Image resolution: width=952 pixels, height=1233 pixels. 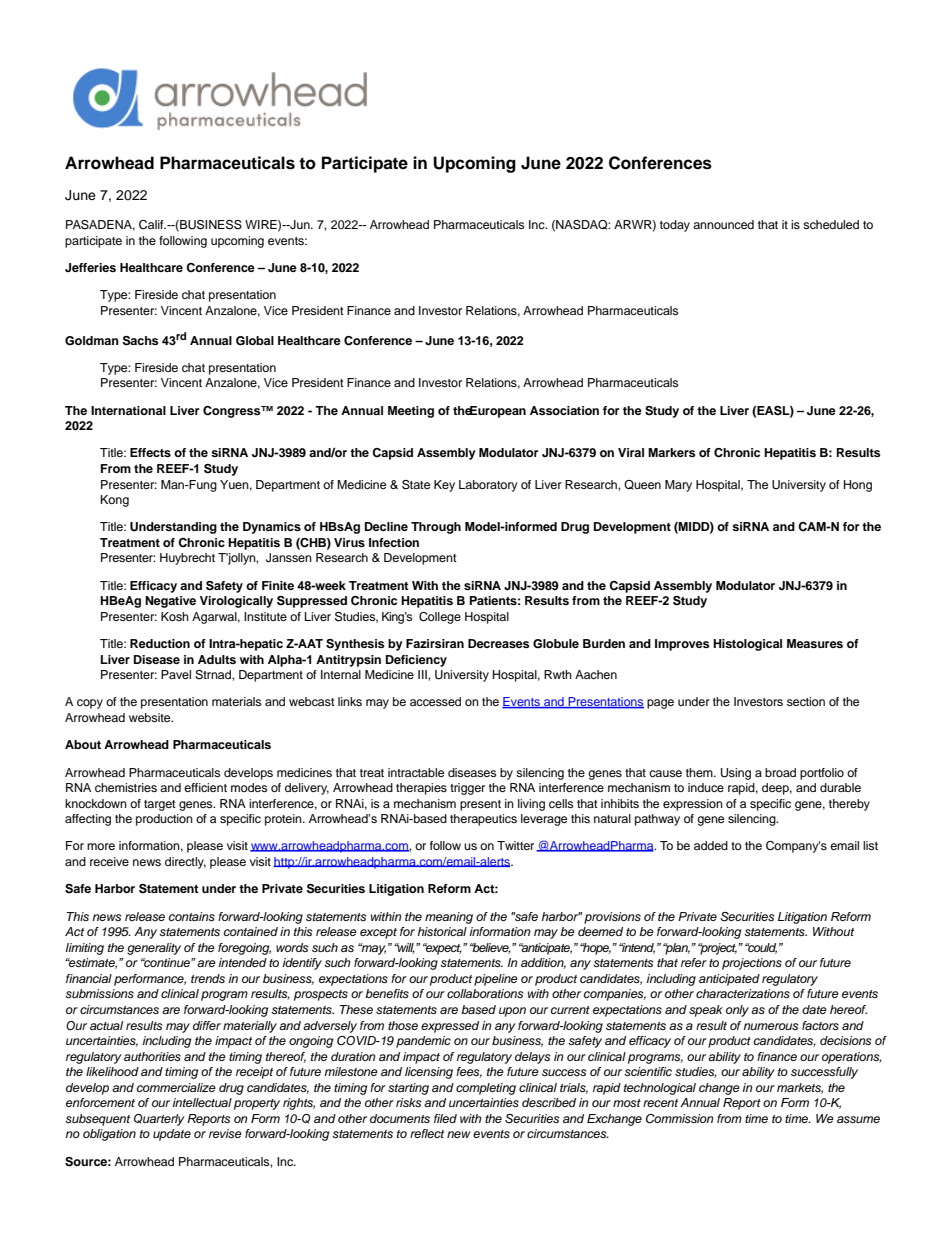 What do you see at coordinates (483, 820) in the screenshot?
I see `therapeutics` at bounding box center [483, 820].
